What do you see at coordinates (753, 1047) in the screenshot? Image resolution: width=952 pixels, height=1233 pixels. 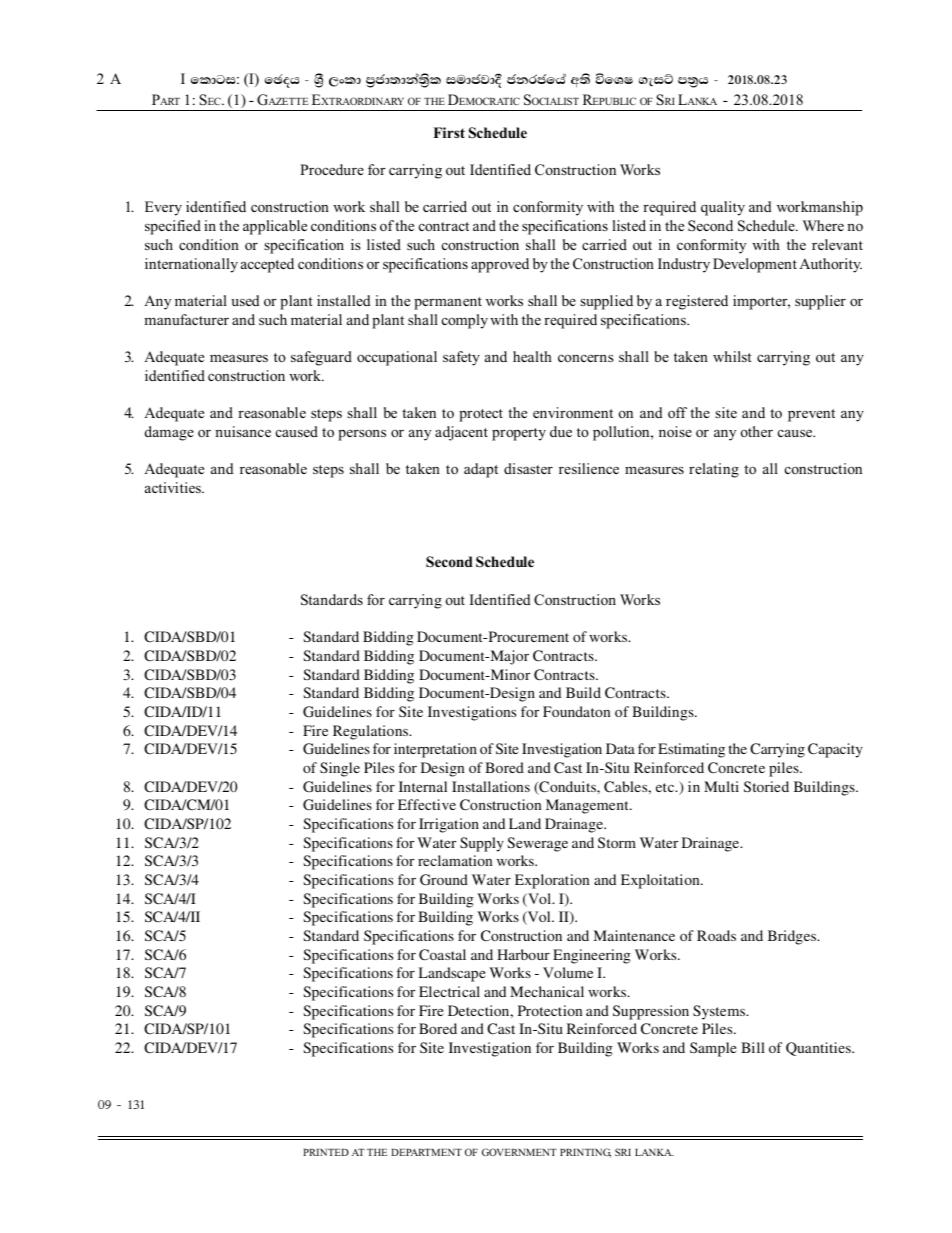 I see `Bill` at bounding box center [753, 1047].
